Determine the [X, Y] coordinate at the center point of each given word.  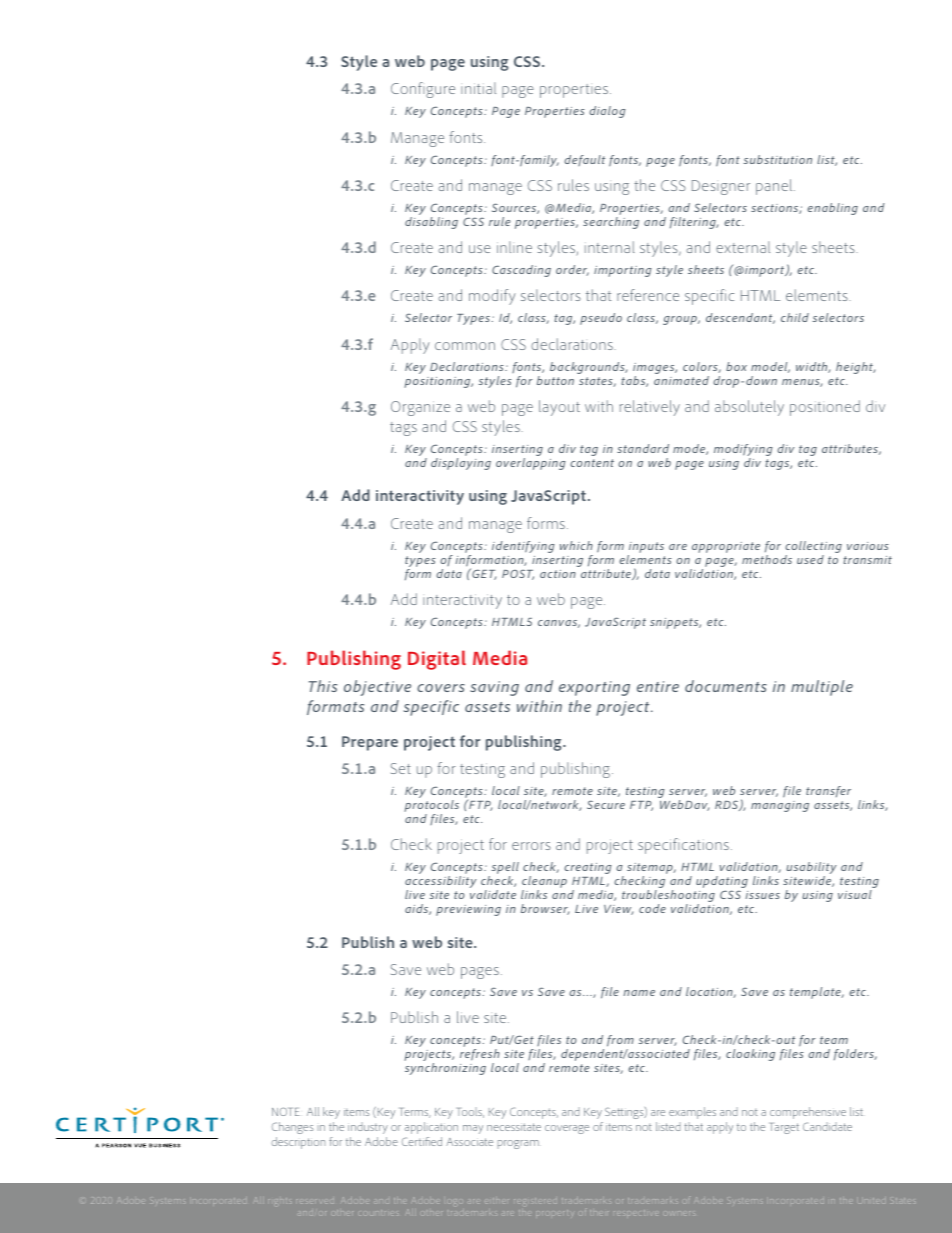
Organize [420, 408]
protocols [431, 807]
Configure [423, 90]
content [592, 463]
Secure [606, 804]
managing [780, 806]
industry [368, 1128]
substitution [778, 159]
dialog [607, 112]
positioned [825, 408]
